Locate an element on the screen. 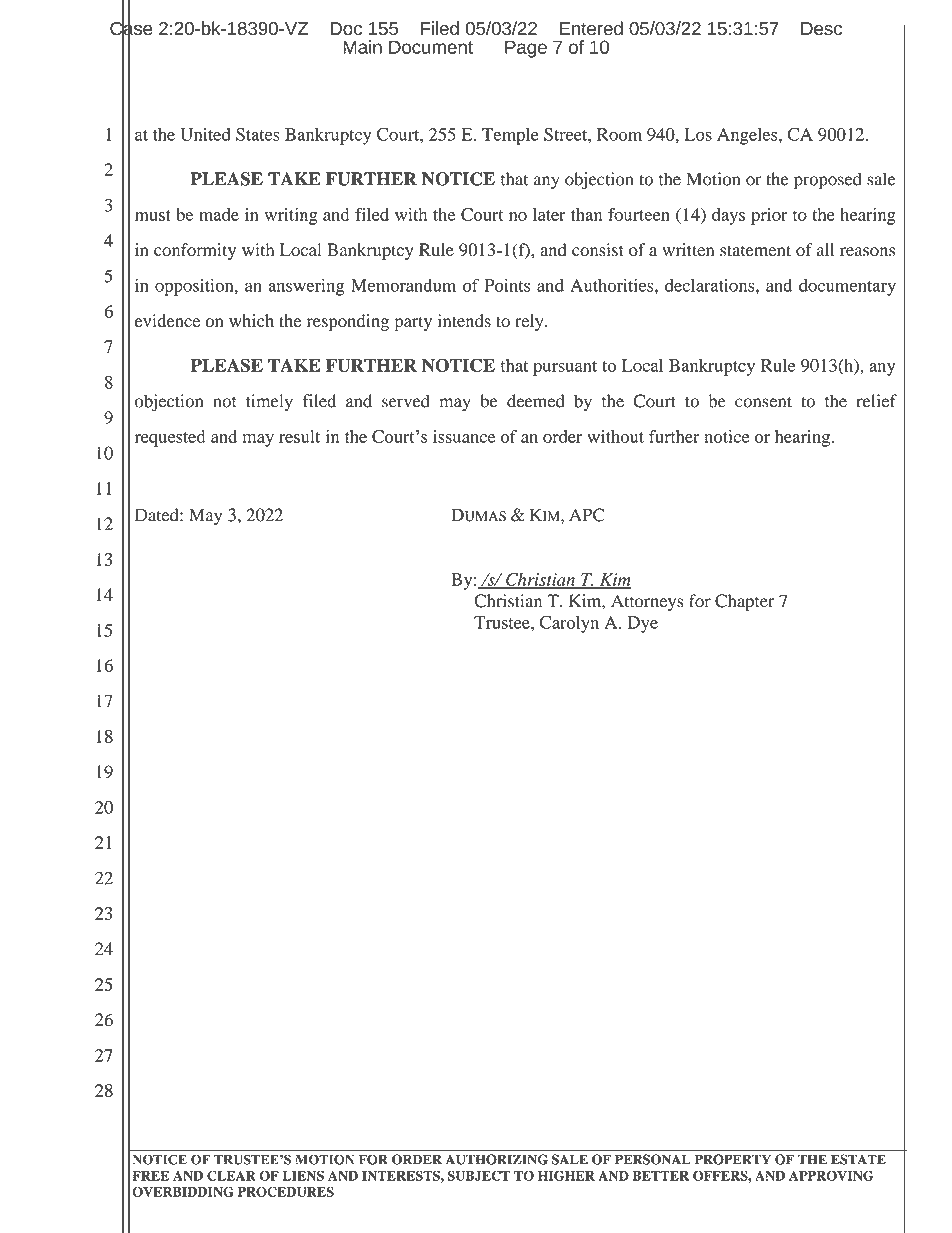 The image size is (952, 1233). Page is located at coordinates (526, 49).
